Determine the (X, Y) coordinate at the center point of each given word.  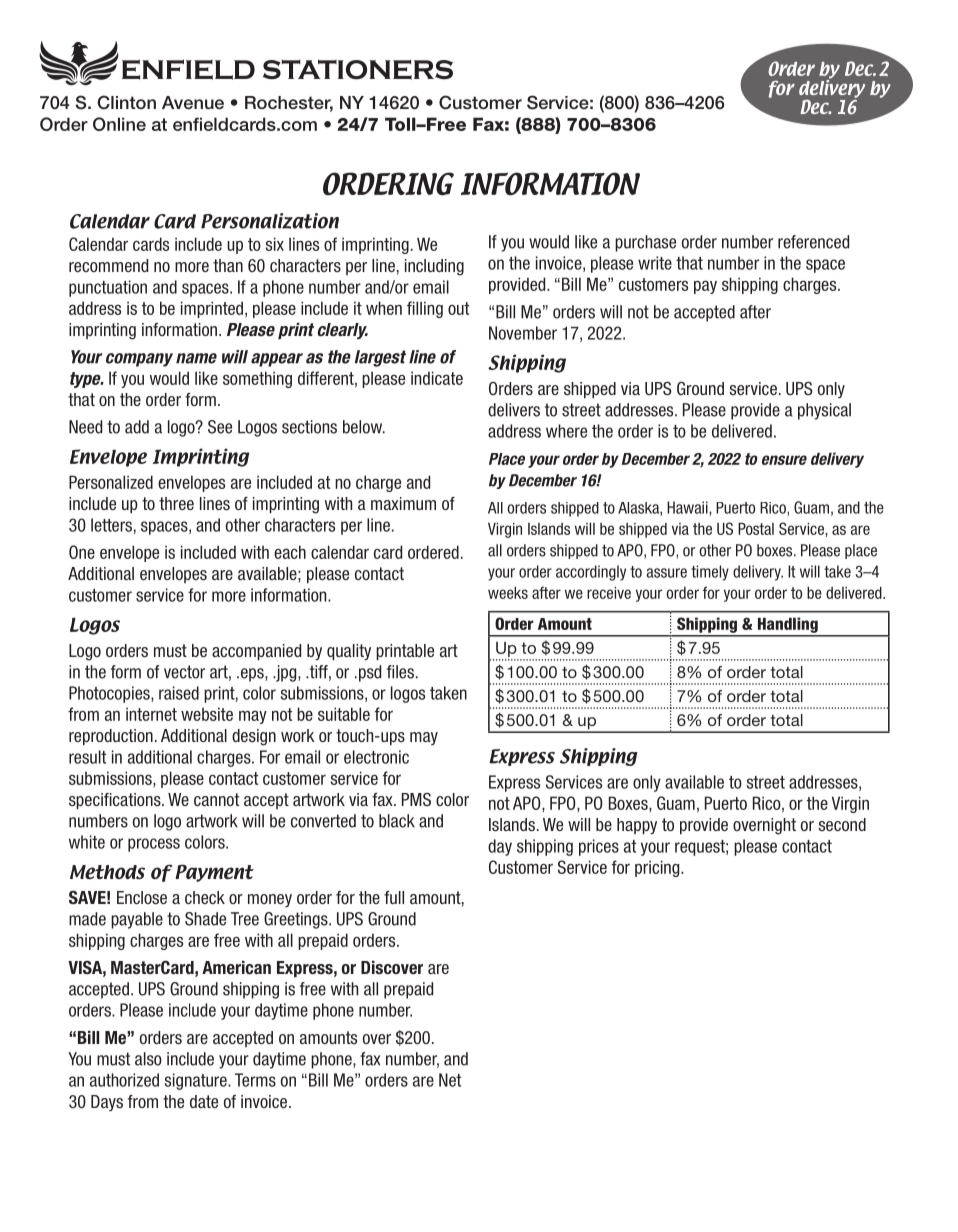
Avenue (193, 102)
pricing (658, 868)
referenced (813, 242)
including (434, 267)
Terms (255, 1080)
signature (197, 1081)
